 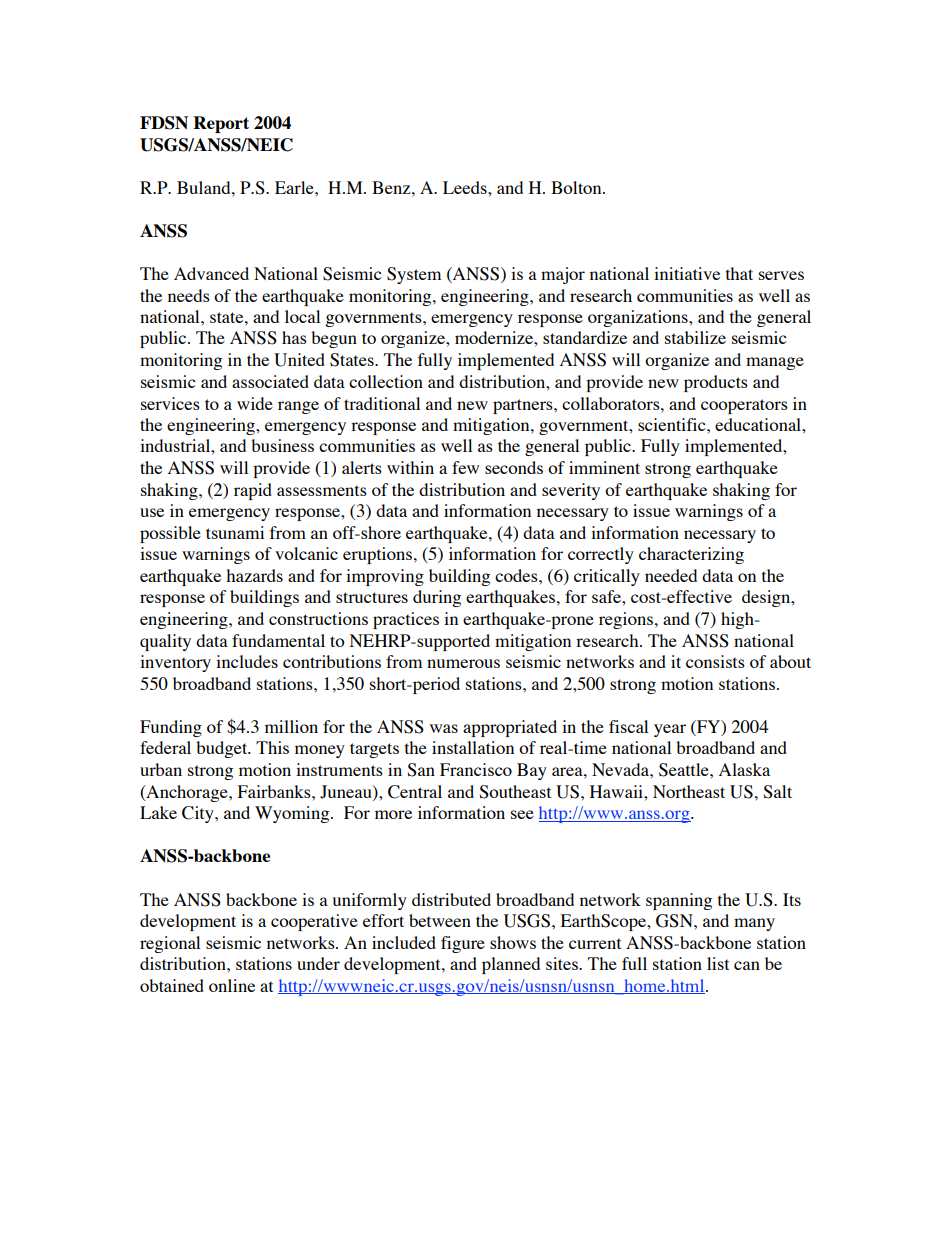 What do you see at coordinates (715, 661) in the image?
I see `consists` at bounding box center [715, 661].
